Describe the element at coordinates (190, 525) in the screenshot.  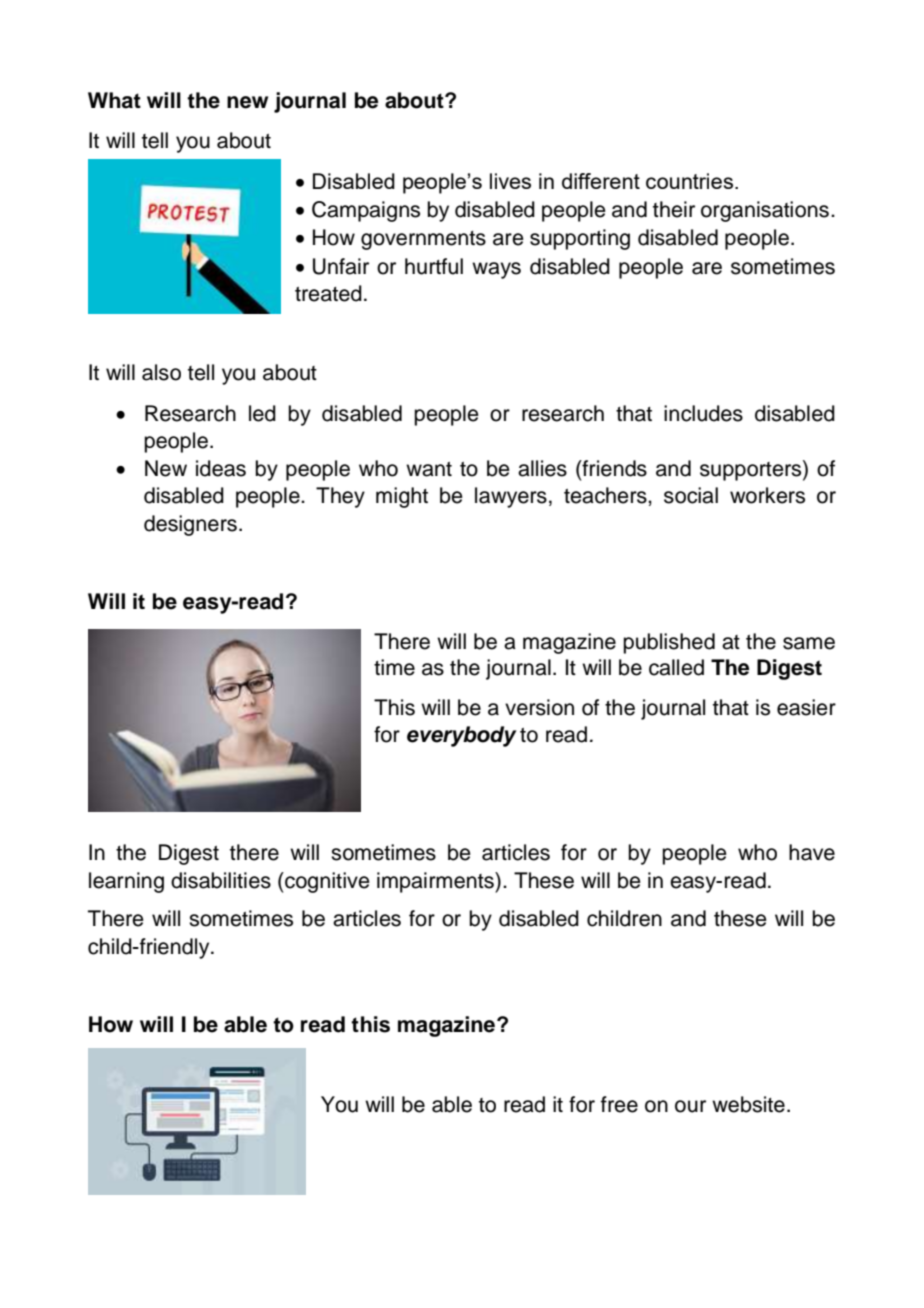
I see `designers` at that location.
